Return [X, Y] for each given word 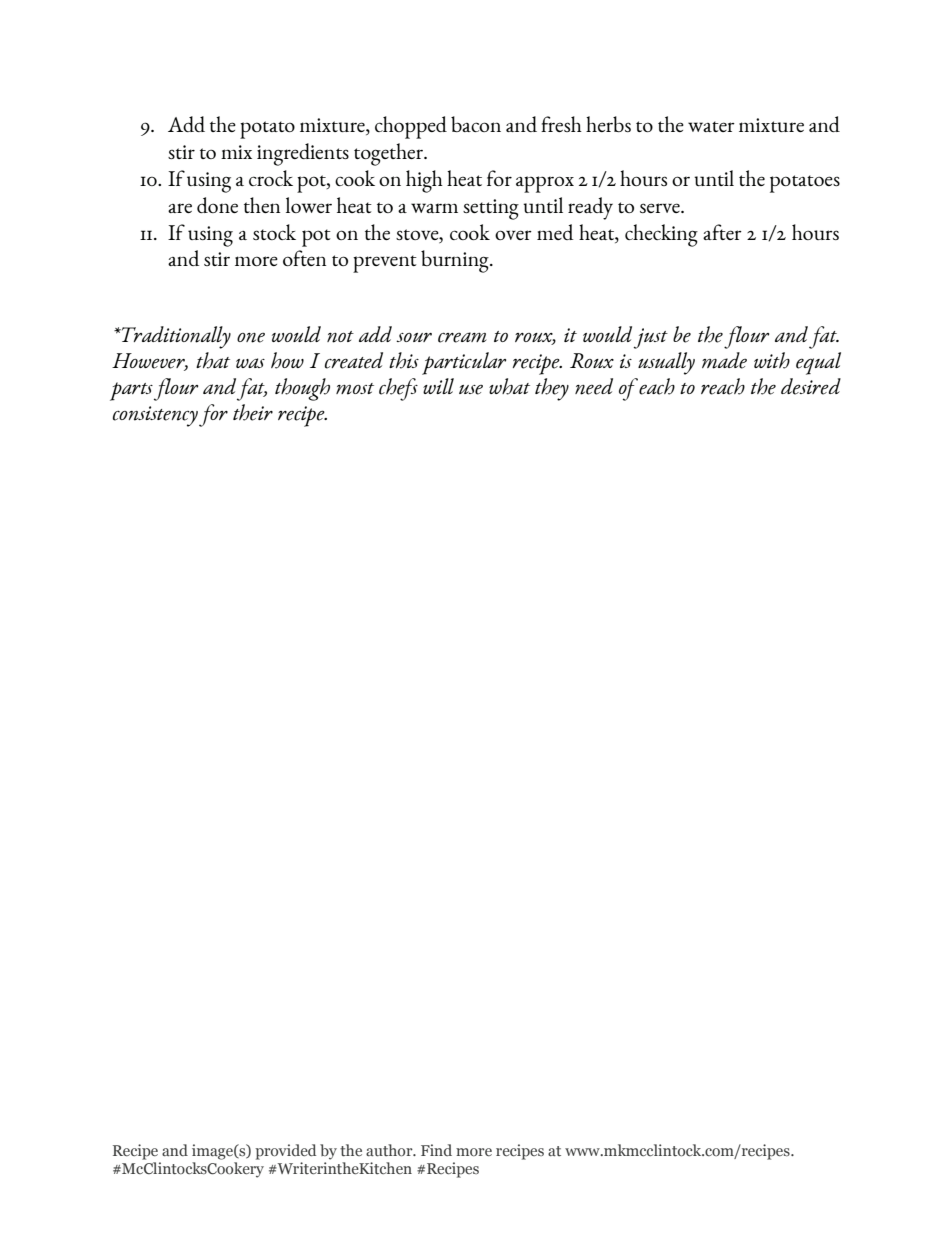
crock [271, 178]
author [390, 1150]
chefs [398, 389]
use [471, 389]
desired [811, 386]
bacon [476, 124]
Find [436, 1150]
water [711, 126]
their [253, 412]
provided [285, 1152]
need [594, 386]
